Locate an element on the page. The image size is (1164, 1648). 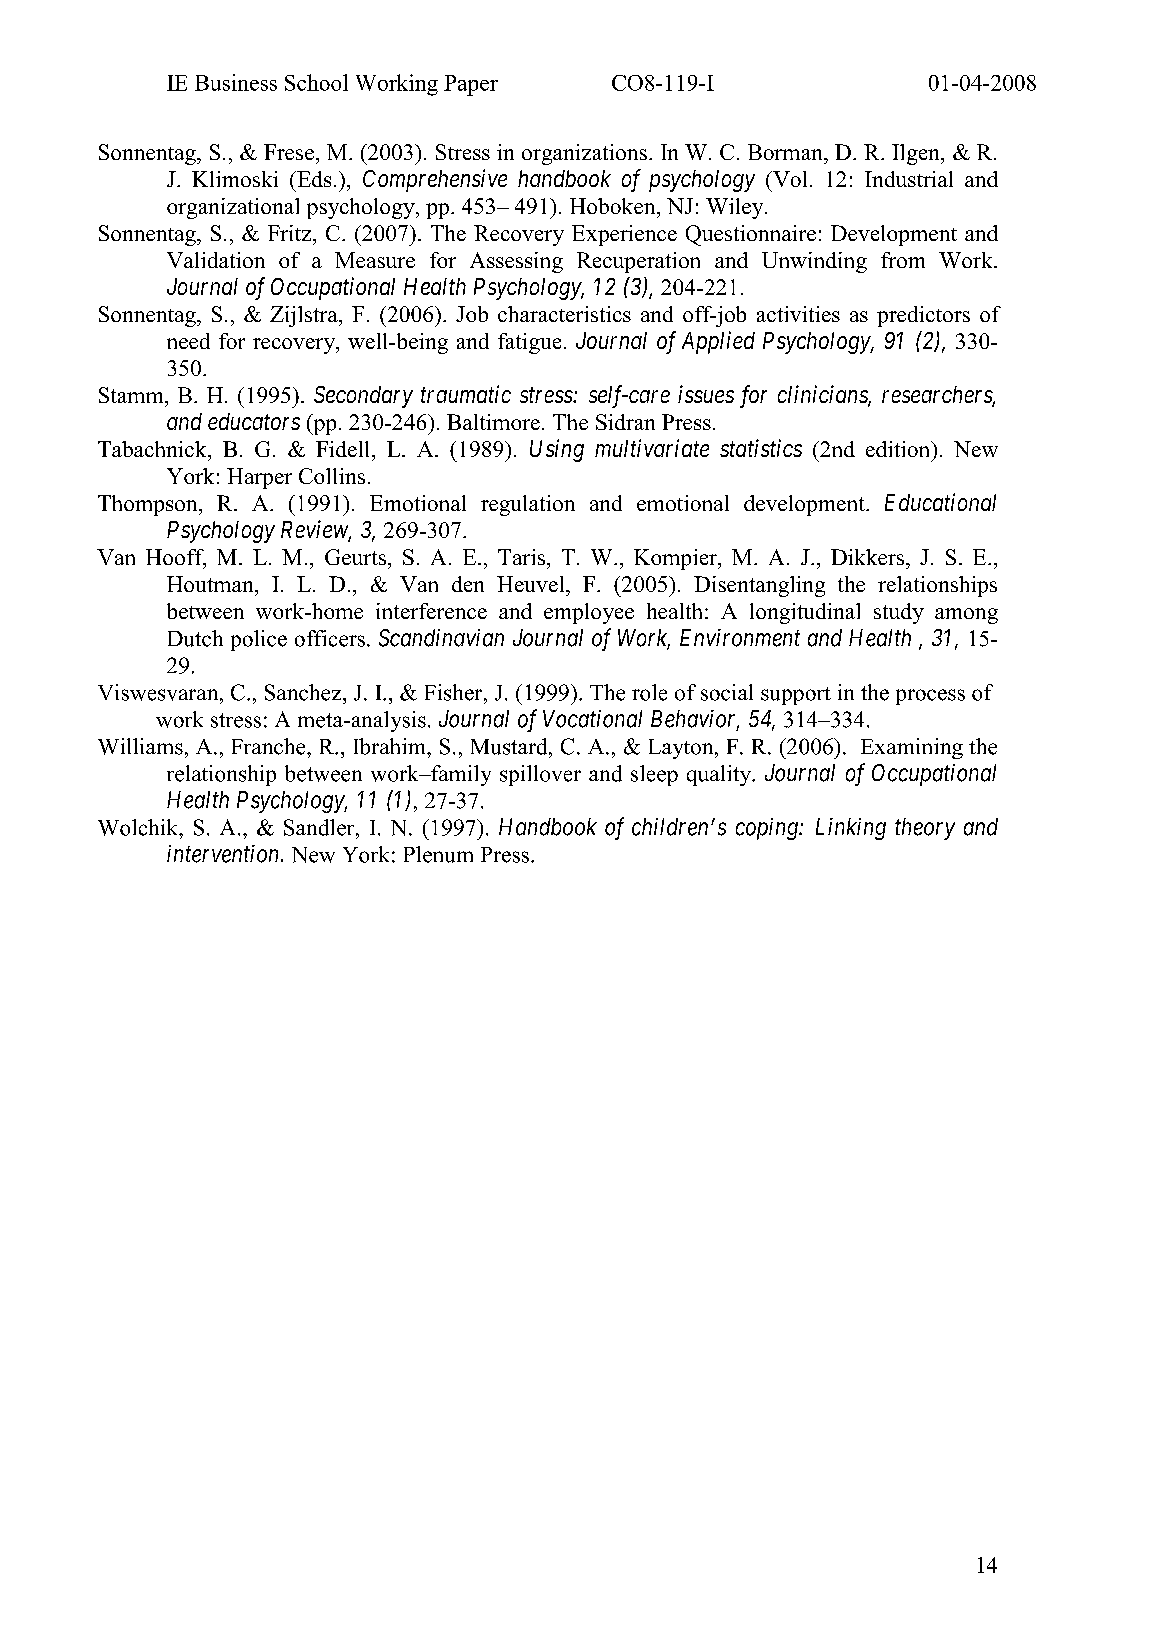
Industrial is located at coordinates (909, 179).
